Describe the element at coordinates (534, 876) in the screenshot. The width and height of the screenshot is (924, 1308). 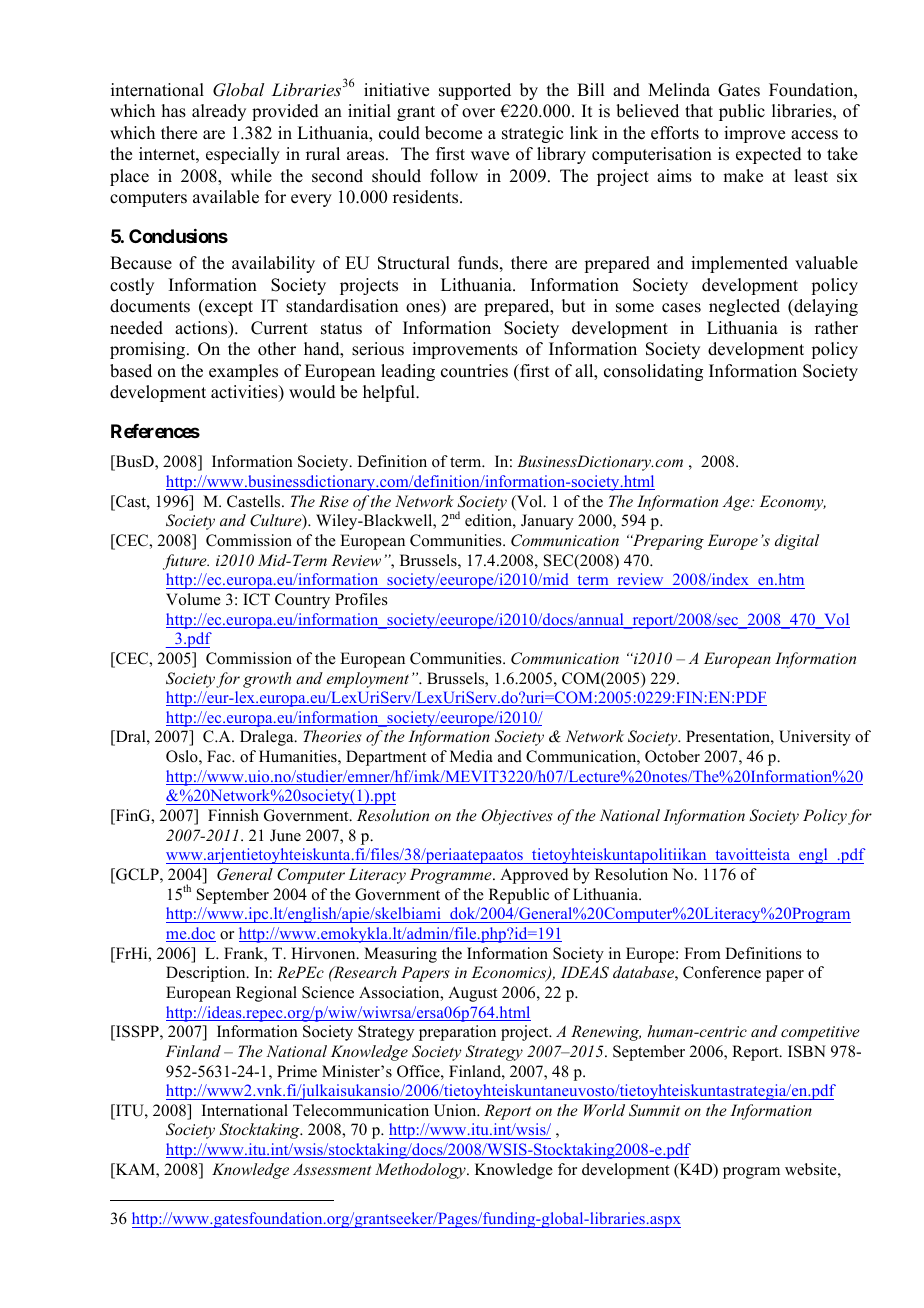
I see `Approved` at that location.
